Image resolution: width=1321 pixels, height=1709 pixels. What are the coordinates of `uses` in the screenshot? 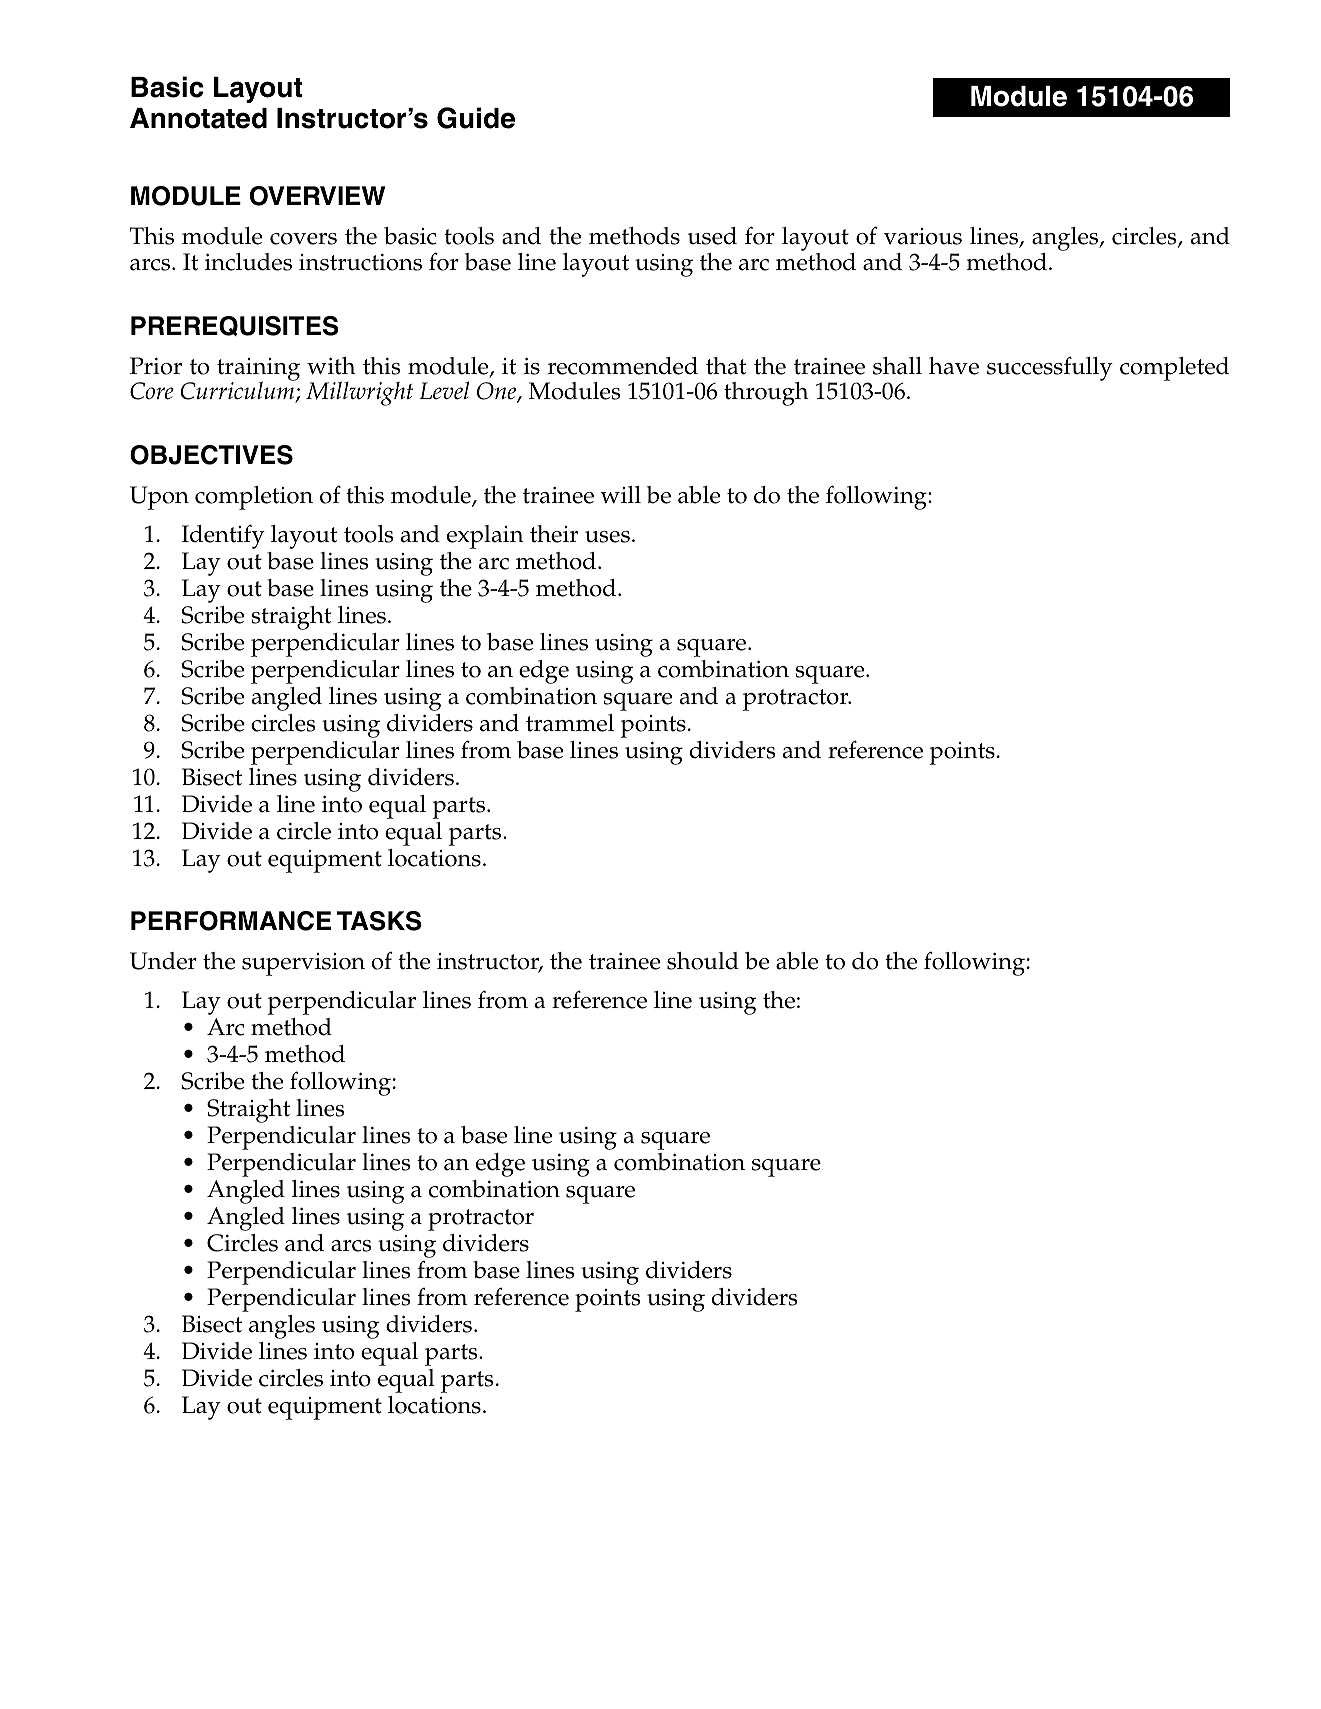 It's located at (607, 537).
